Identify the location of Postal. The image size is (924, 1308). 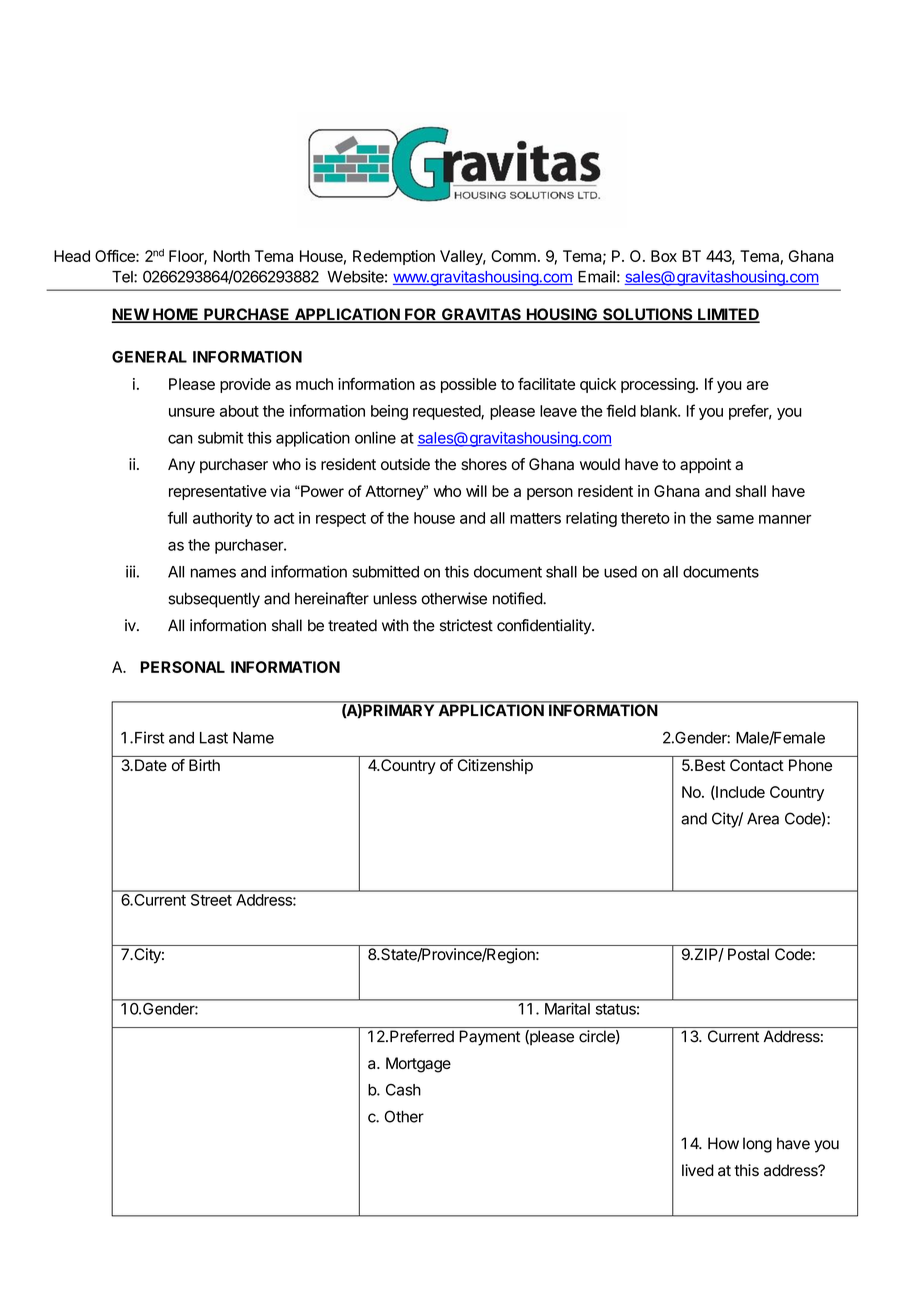
(748, 954).
